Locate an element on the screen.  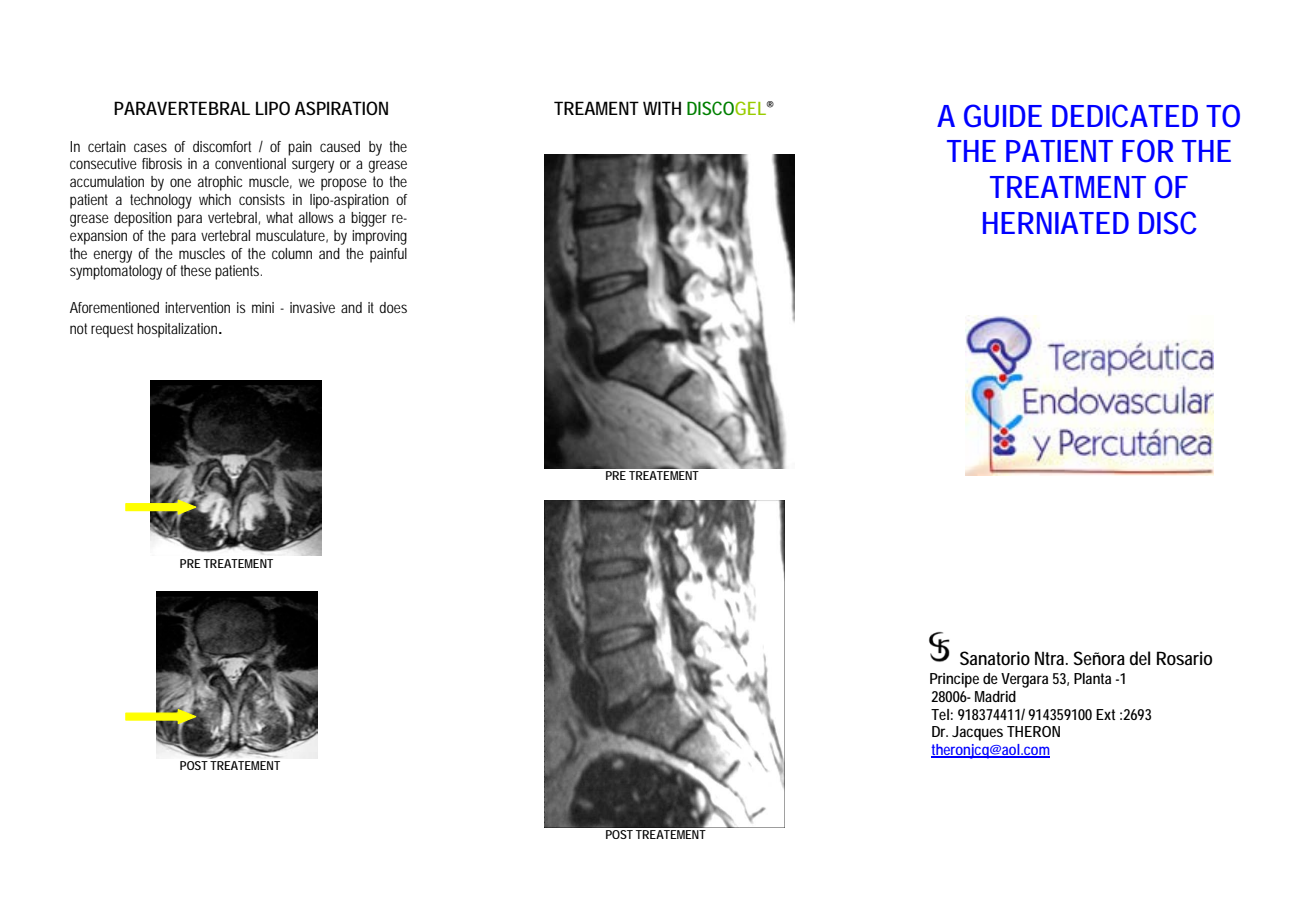
Tel is located at coordinates (940, 714).
